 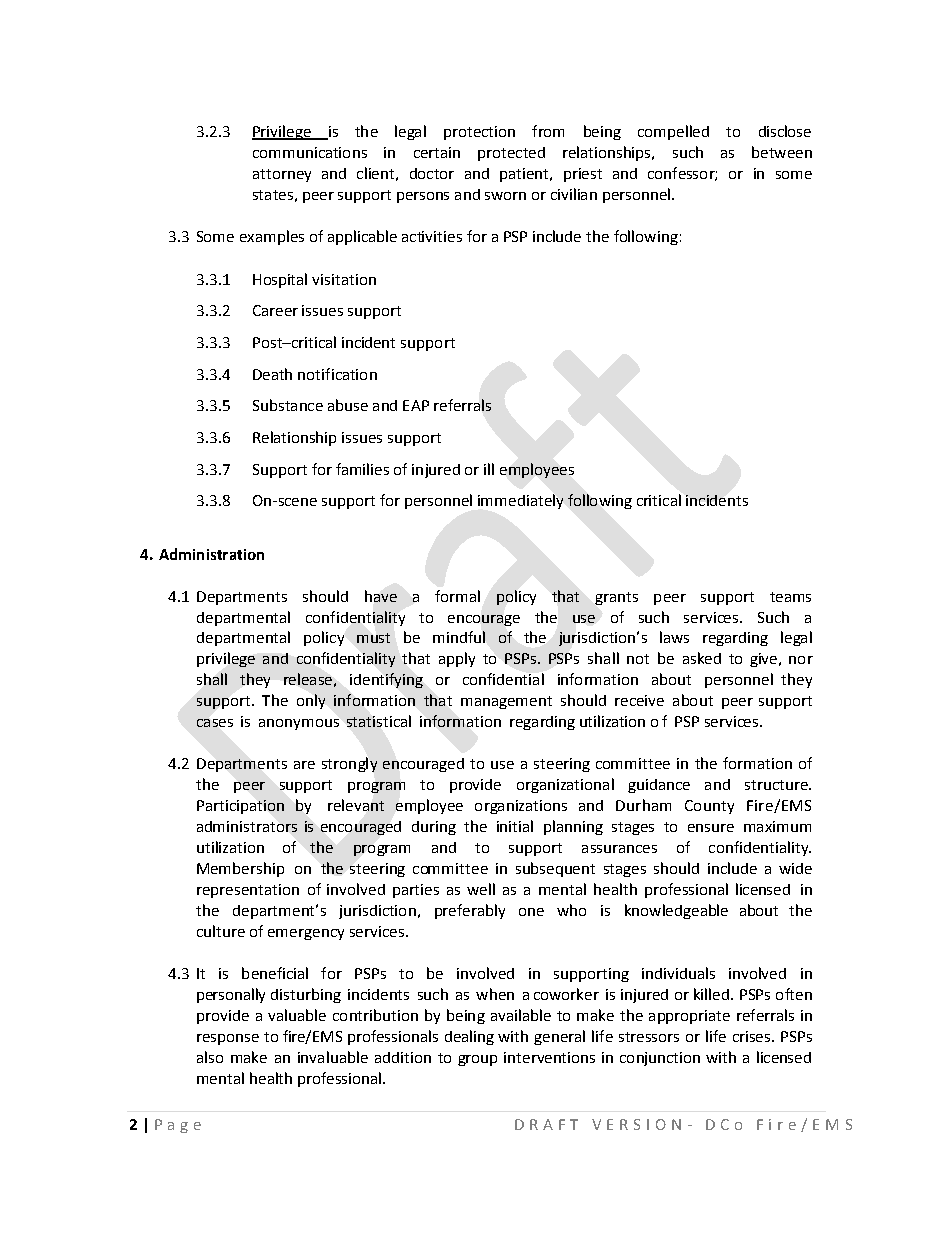 What do you see at coordinates (782, 152) in the screenshot?
I see `between` at bounding box center [782, 152].
